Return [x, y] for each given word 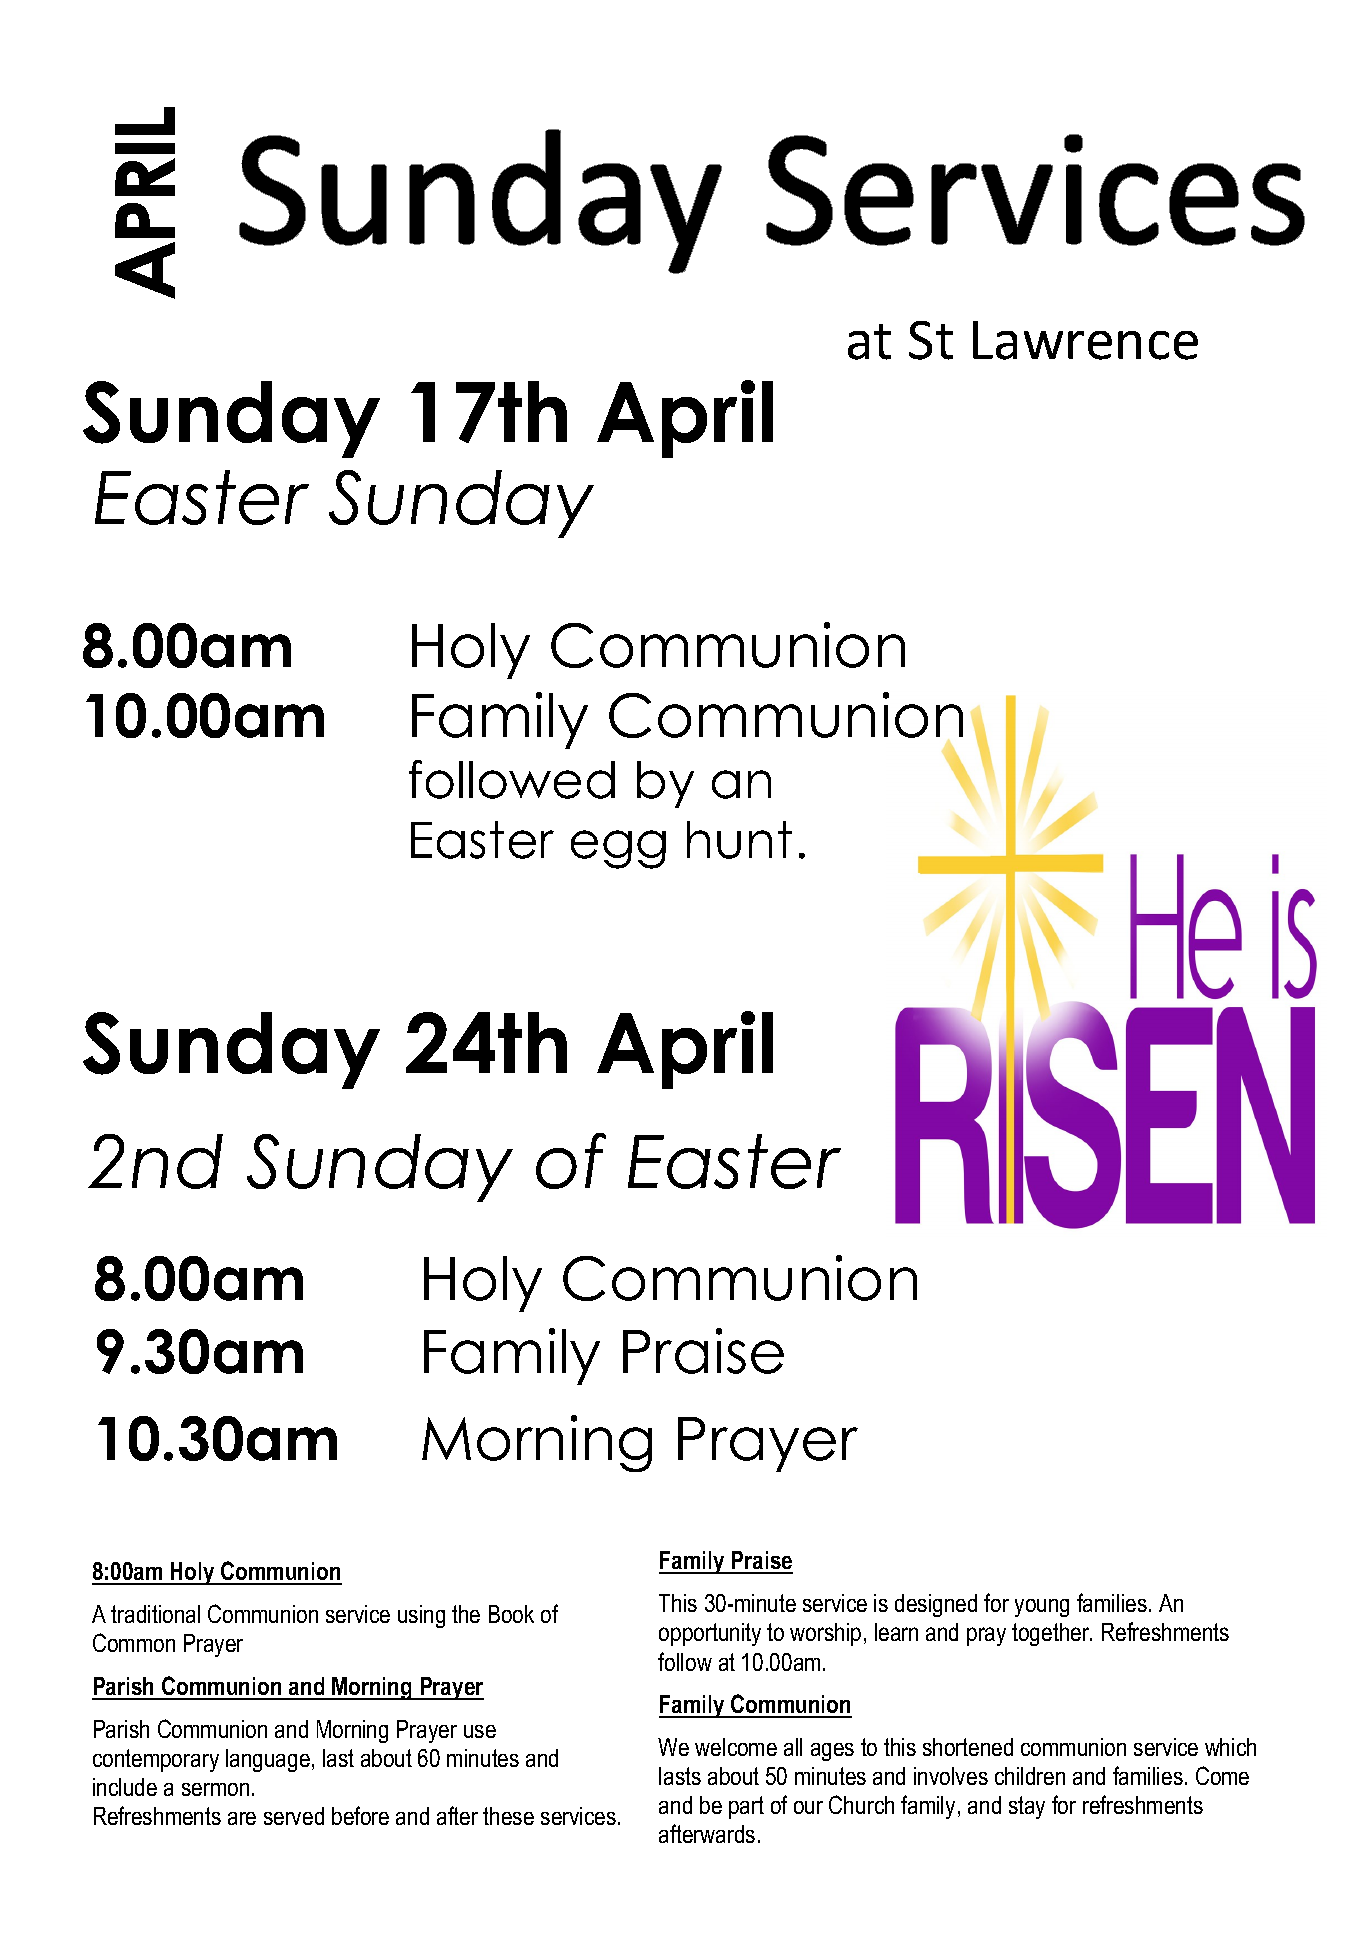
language [268, 1760]
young [1042, 1608]
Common [134, 1642]
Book [511, 1614]
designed [936, 1605]
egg [618, 849]
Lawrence [1085, 340]
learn [896, 1632]
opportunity [710, 1634]
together [1052, 1634]
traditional [155, 1614]
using [421, 1616]
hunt [739, 840]
